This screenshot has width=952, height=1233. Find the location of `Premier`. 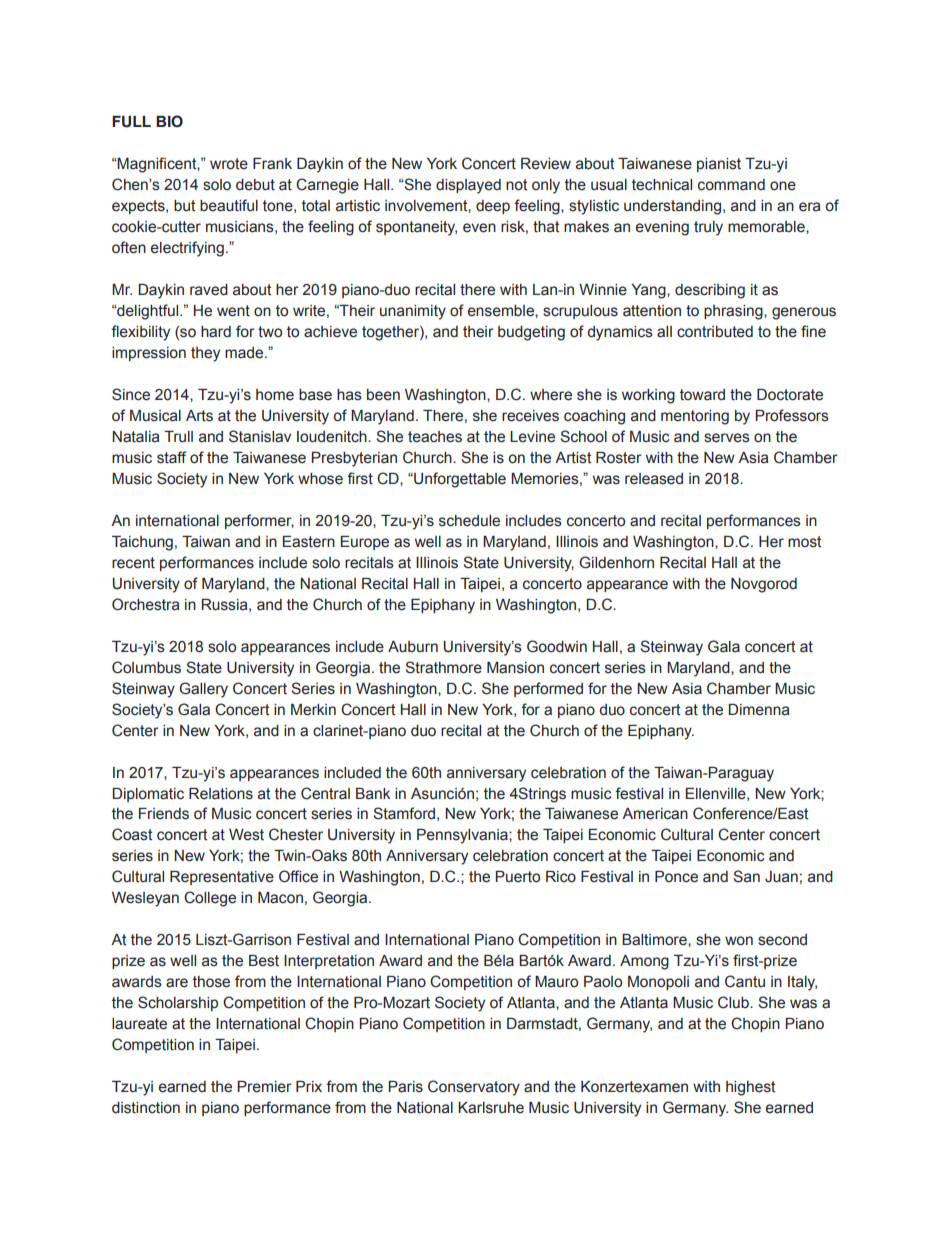

Premier is located at coordinates (264, 1087).
